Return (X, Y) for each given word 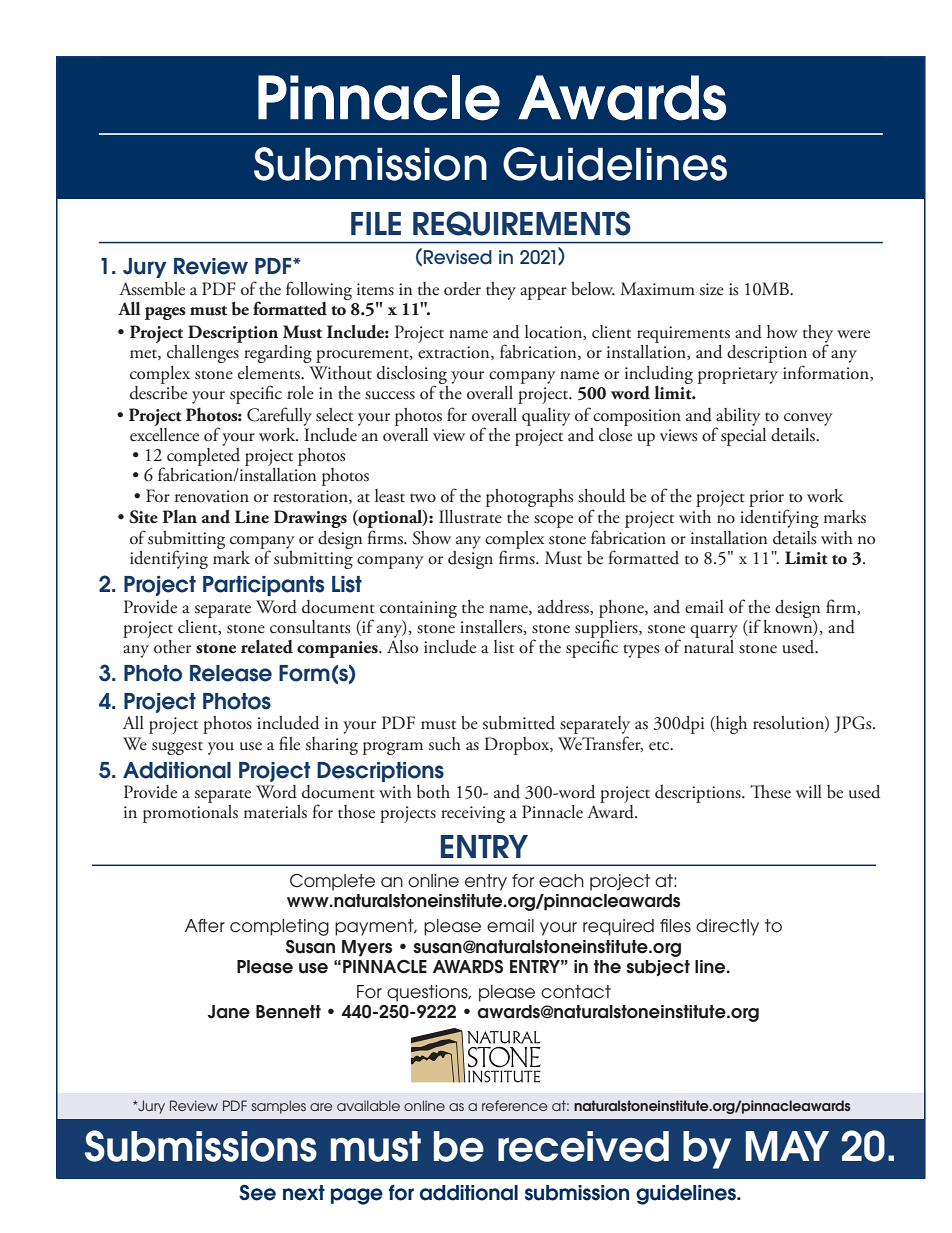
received (583, 1146)
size (712, 289)
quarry (714, 631)
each (561, 880)
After (205, 925)
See (257, 1192)
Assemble (152, 289)
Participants (263, 586)
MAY (787, 1146)
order (462, 289)
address (564, 607)
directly (727, 927)
